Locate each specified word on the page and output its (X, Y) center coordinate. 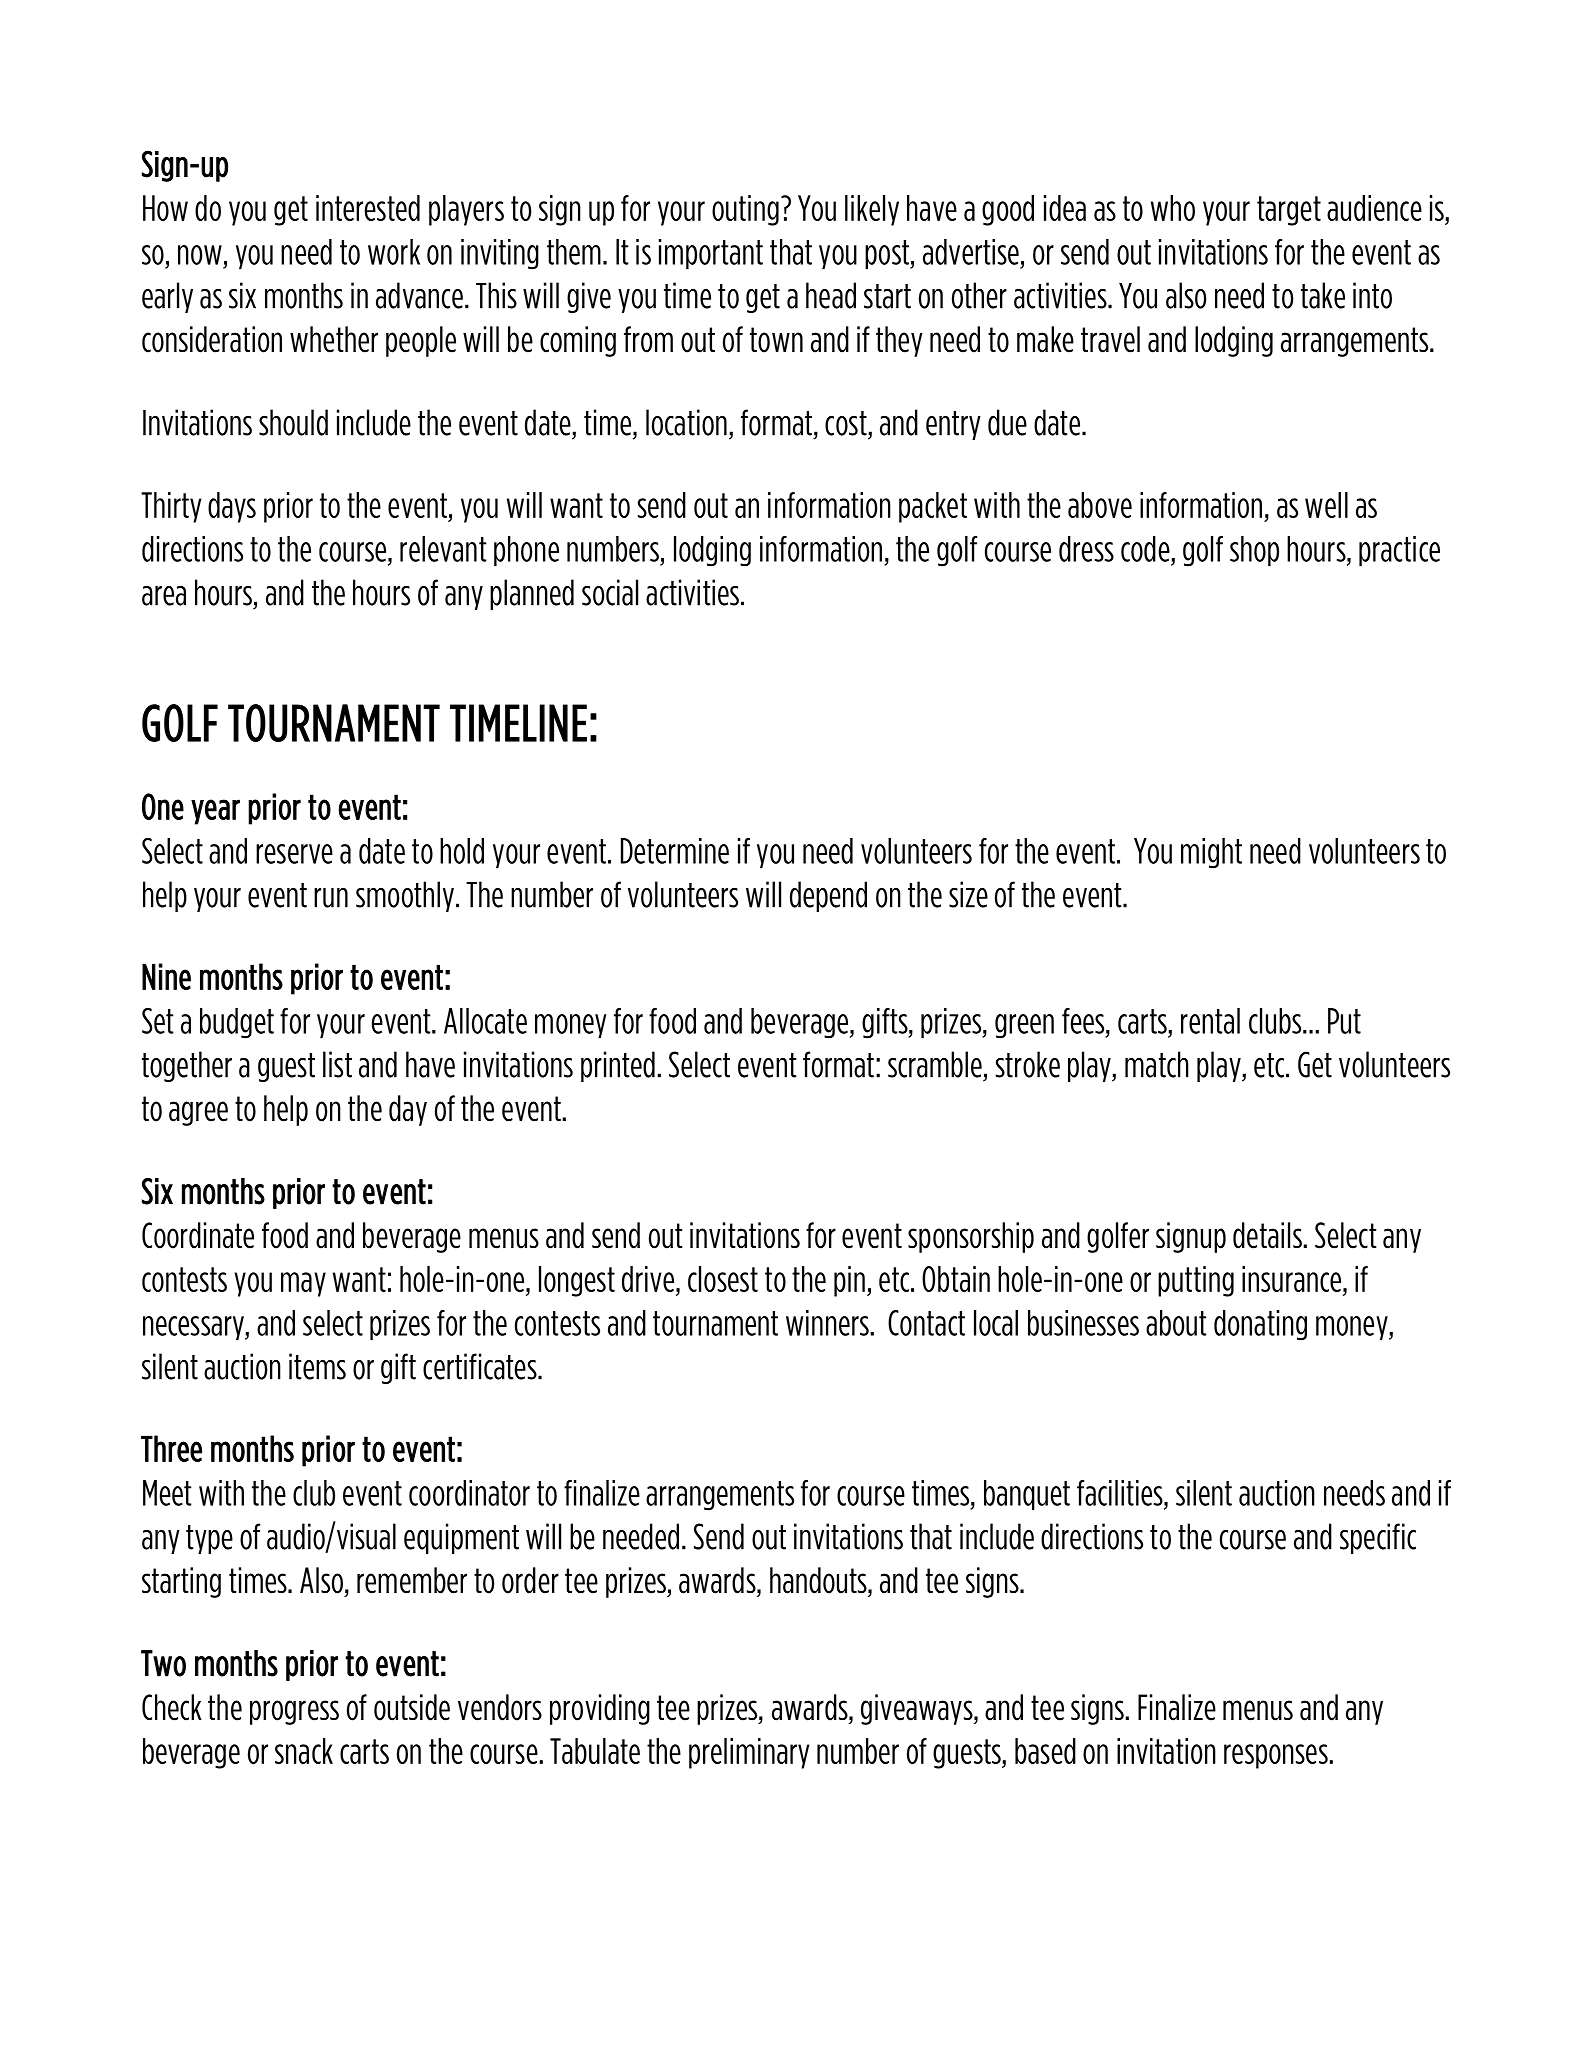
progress (294, 1712)
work (394, 252)
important (711, 254)
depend (828, 896)
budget (237, 1023)
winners (827, 1323)
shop (1254, 551)
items (317, 1366)
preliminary (749, 1753)
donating (1260, 1325)
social (610, 592)
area (164, 596)
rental (1210, 1021)
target (1289, 211)
